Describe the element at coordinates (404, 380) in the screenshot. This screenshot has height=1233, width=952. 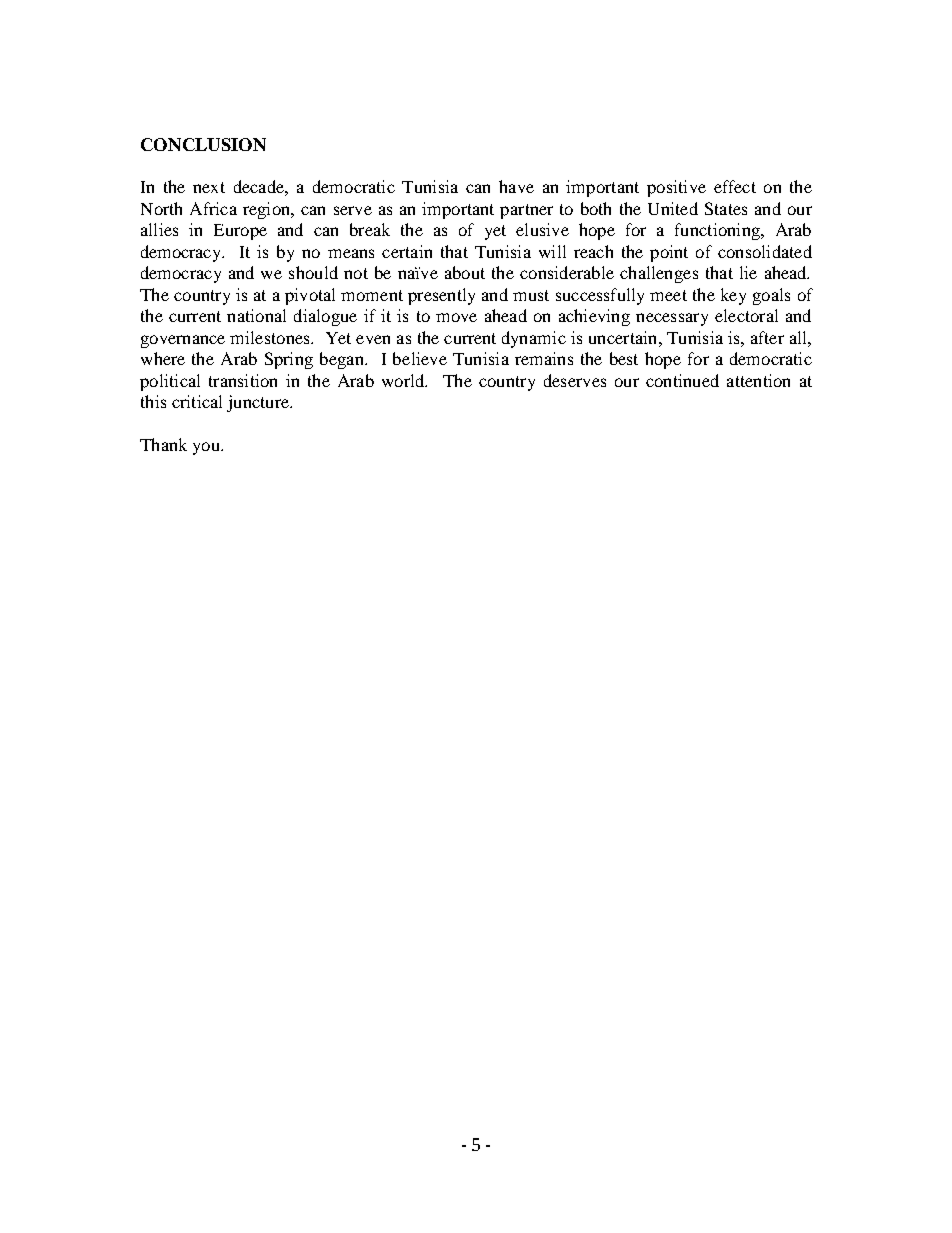
I see `world` at that location.
